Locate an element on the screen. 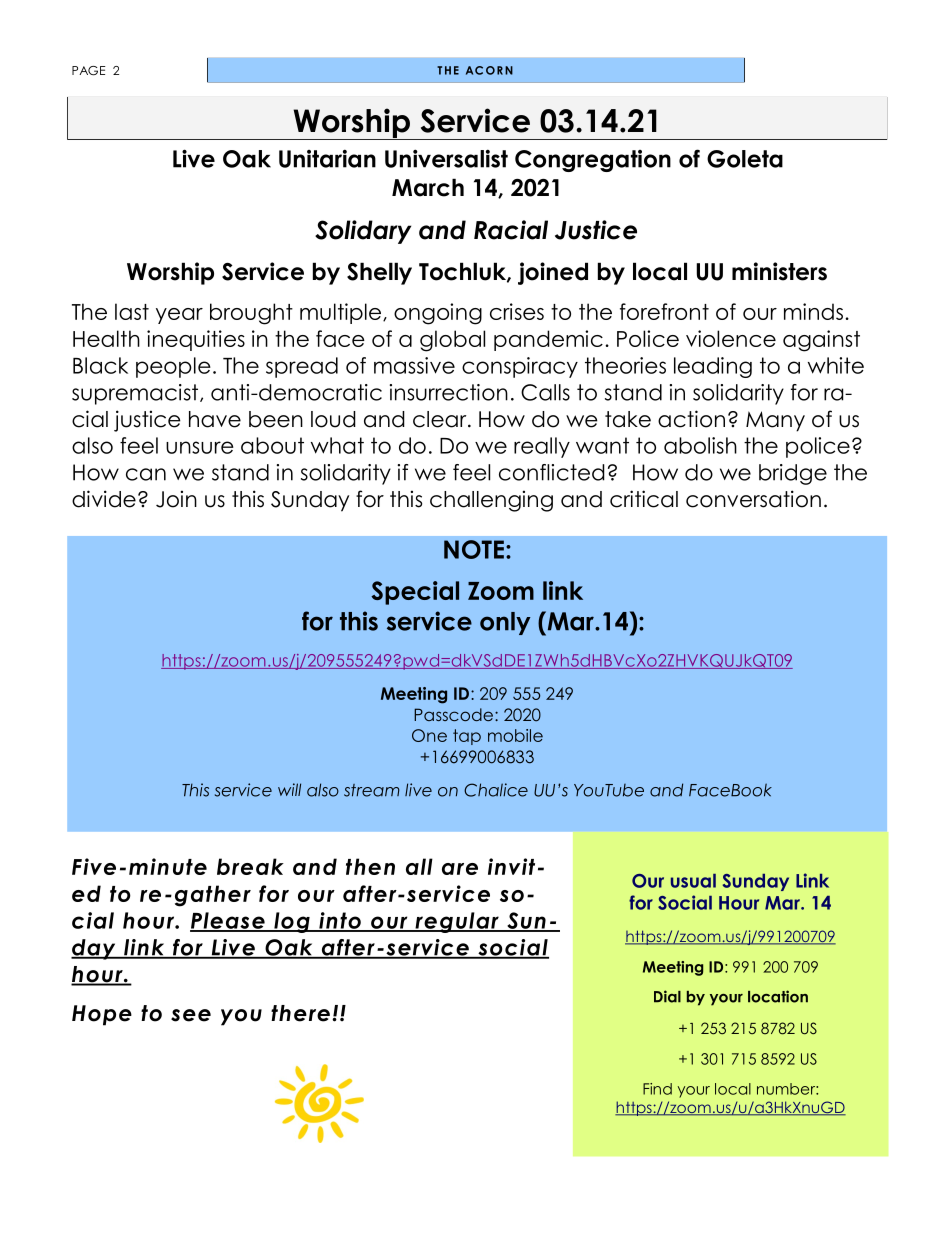 This screenshot has height=1233, width=952. global is located at coordinates (452, 341).
